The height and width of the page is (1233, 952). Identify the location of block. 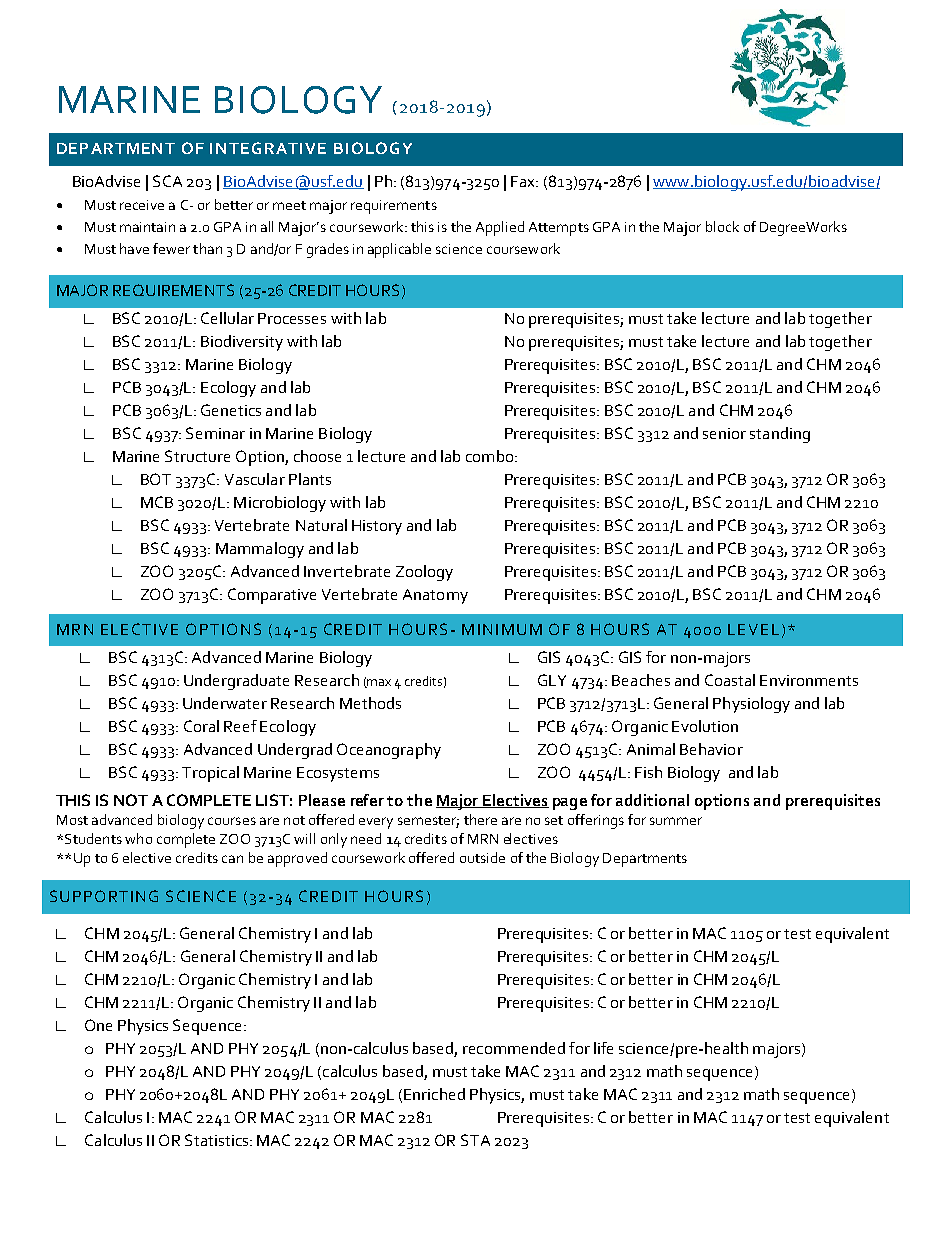
(722, 226).
